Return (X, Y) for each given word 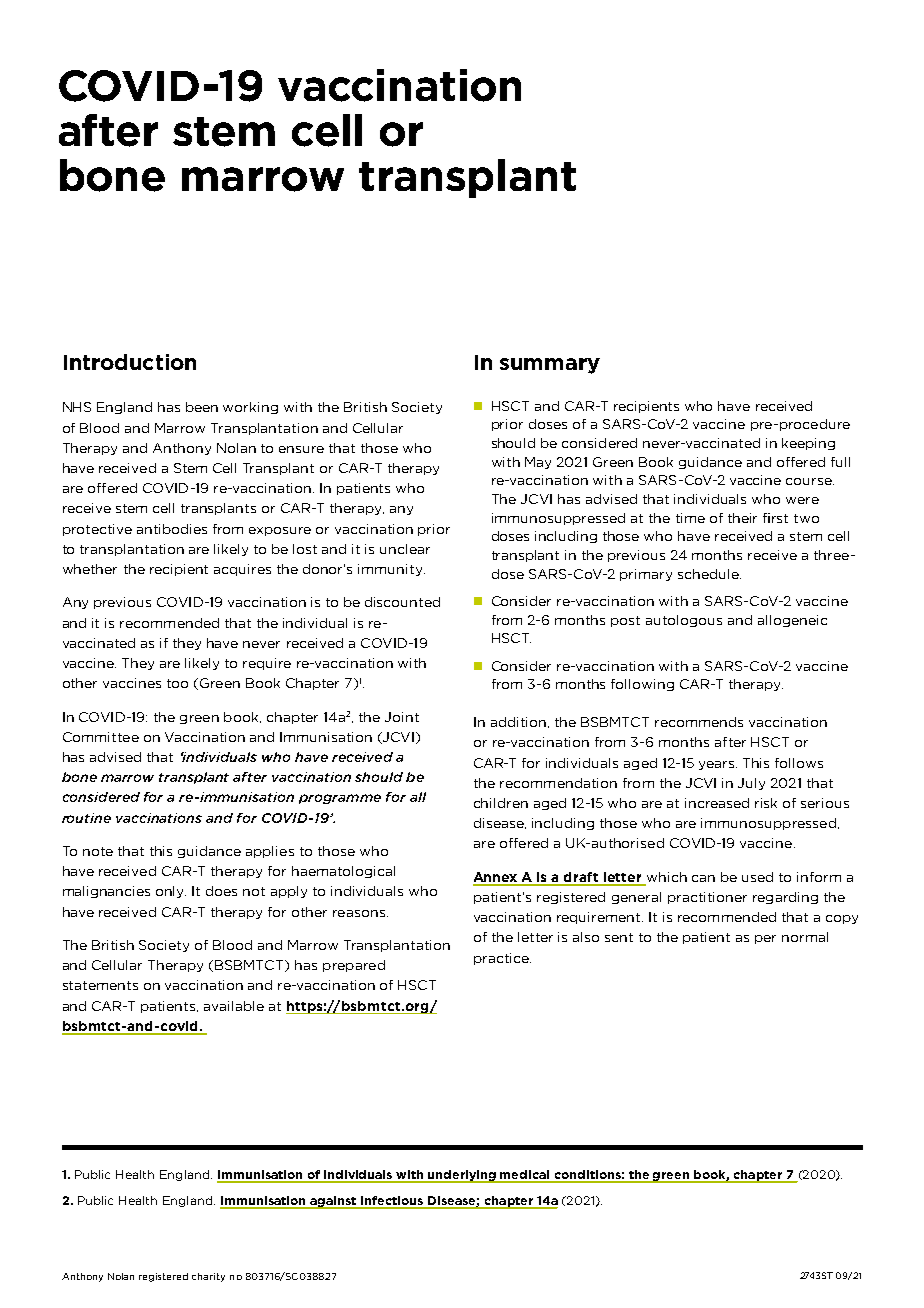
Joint (402, 717)
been (202, 407)
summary (550, 366)
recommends (699, 722)
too (177, 683)
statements (100, 985)
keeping (808, 444)
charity (208, 1277)
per (765, 939)
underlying (462, 1176)
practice (502, 959)
